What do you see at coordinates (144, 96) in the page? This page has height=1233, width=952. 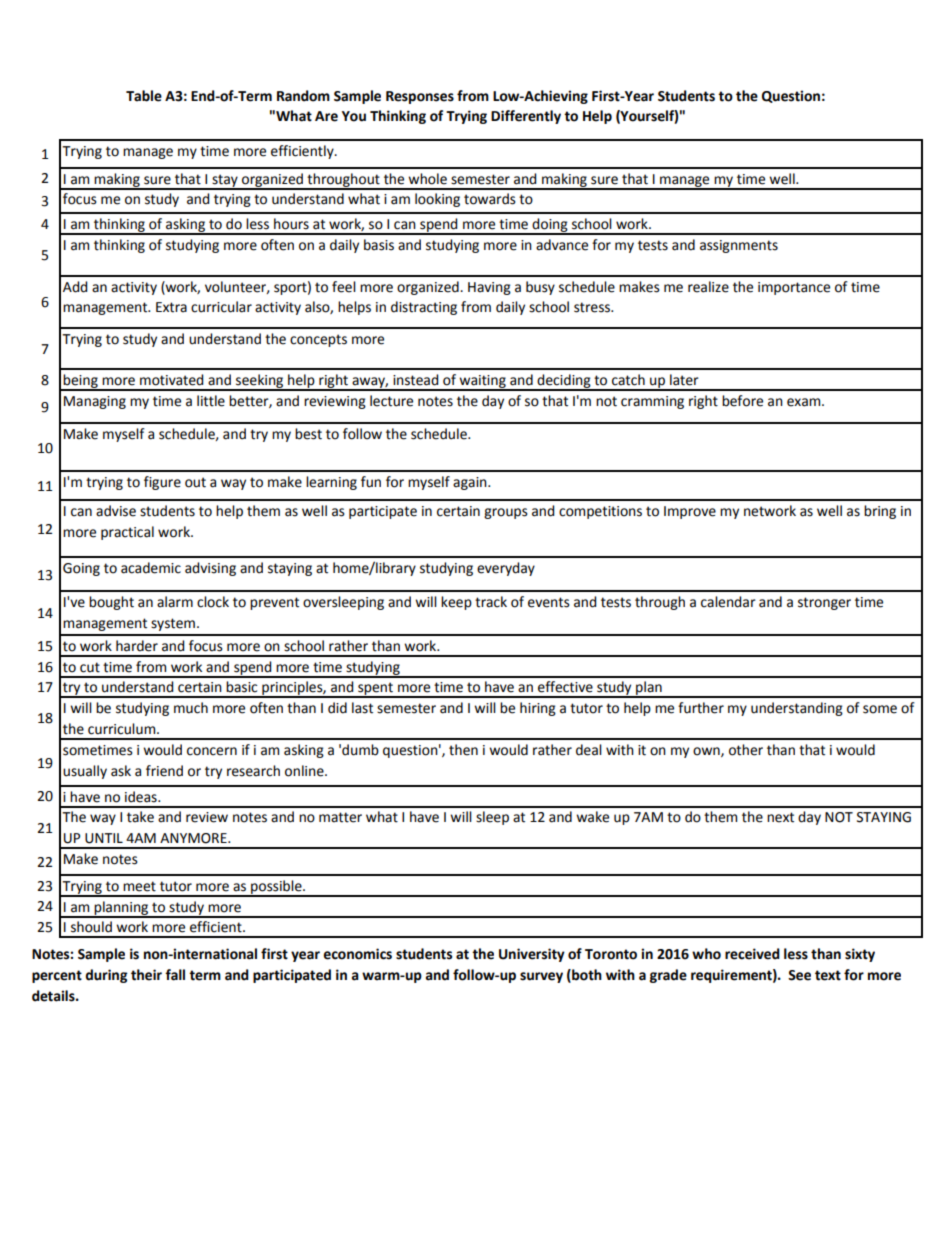 I see `Table` at bounding box center [144, 96].
